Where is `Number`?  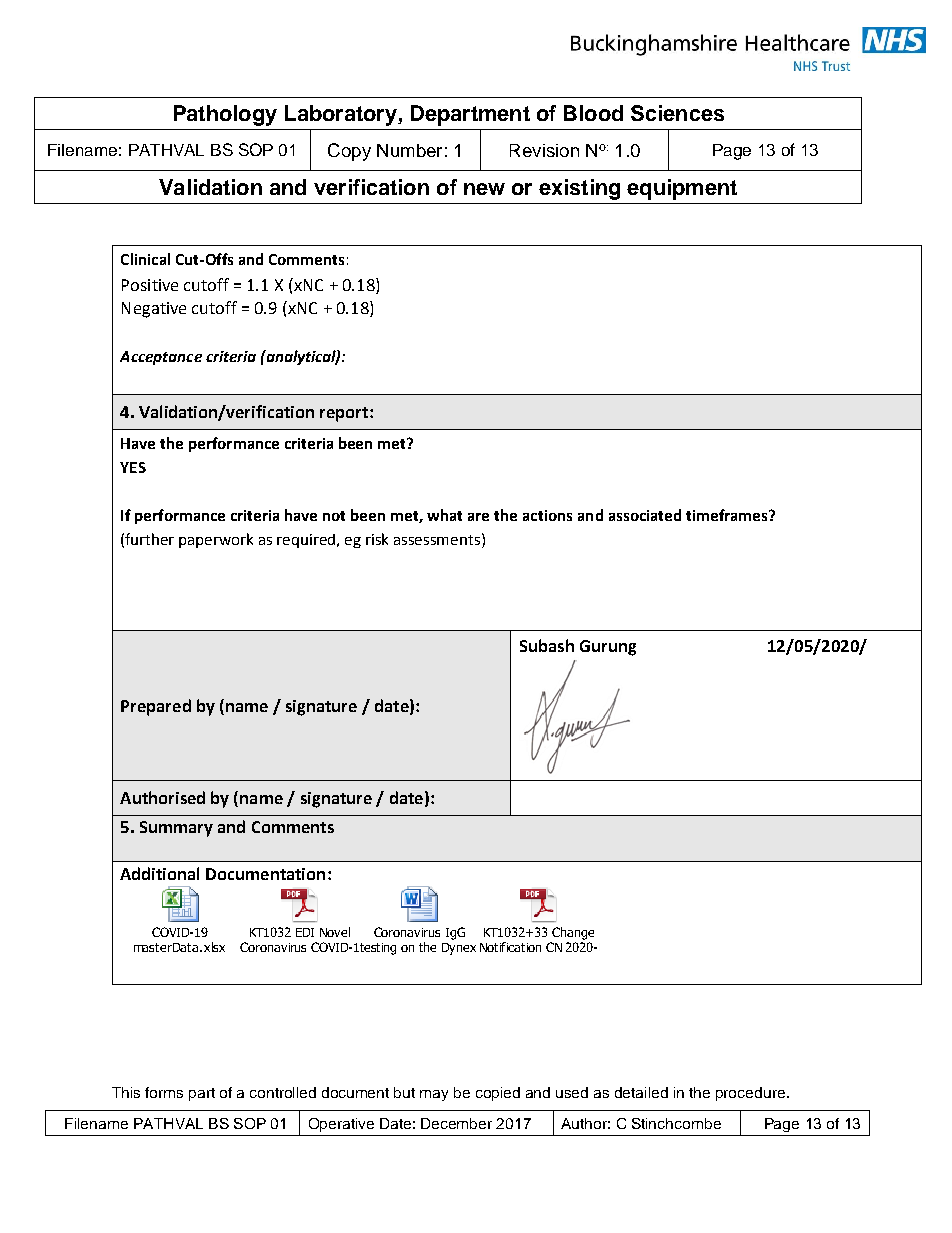 Number is located at coordinates (409, 150).
